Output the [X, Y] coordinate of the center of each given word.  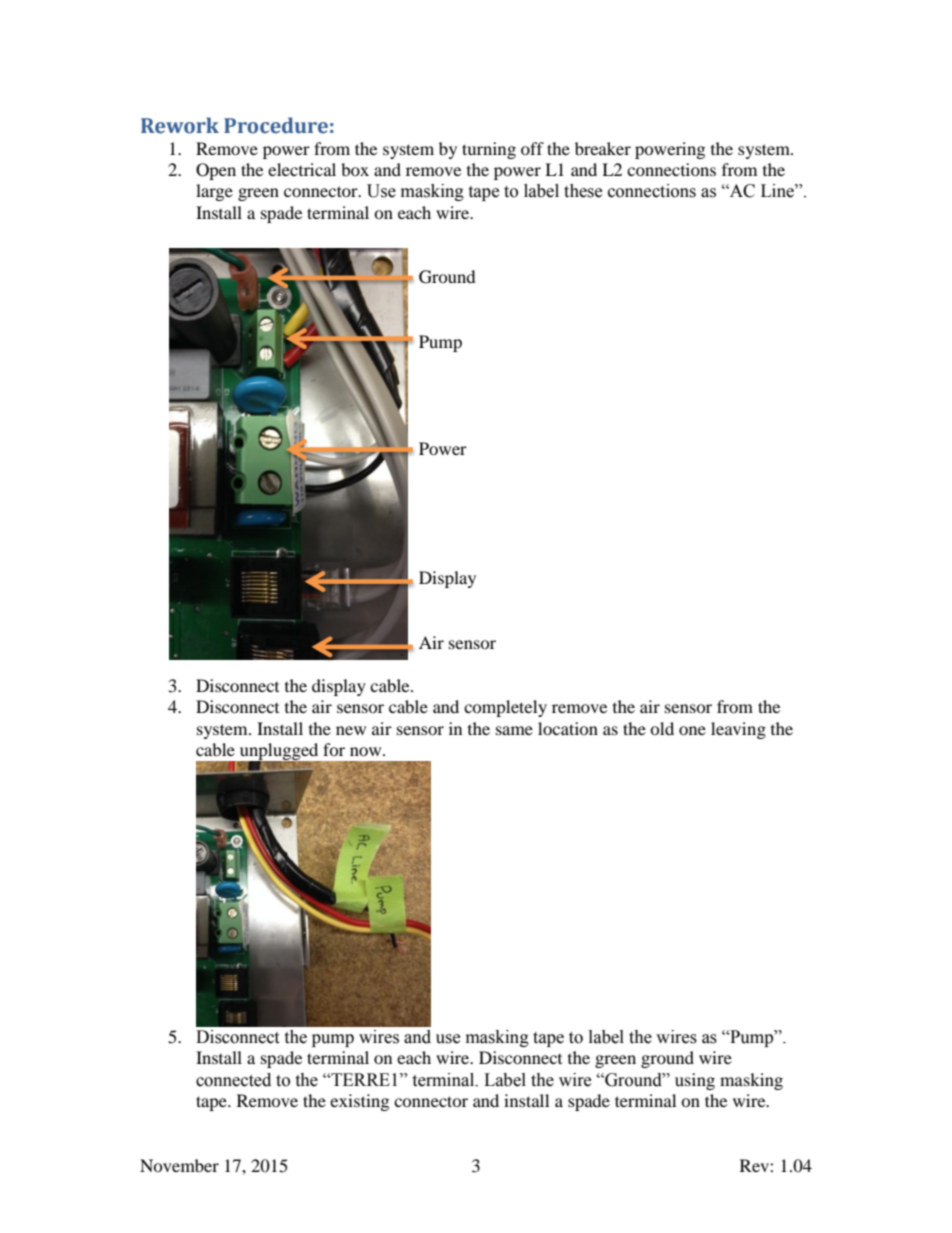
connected [233, 1080]
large [214, 192]
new [351, 730]
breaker [603, 148]
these [583, 191]
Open [216, 171]
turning [489, 150]
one [692, 730]
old [662, 728]
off [532, 148]
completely [505, 708]
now [367, 751]
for [334, 749]
